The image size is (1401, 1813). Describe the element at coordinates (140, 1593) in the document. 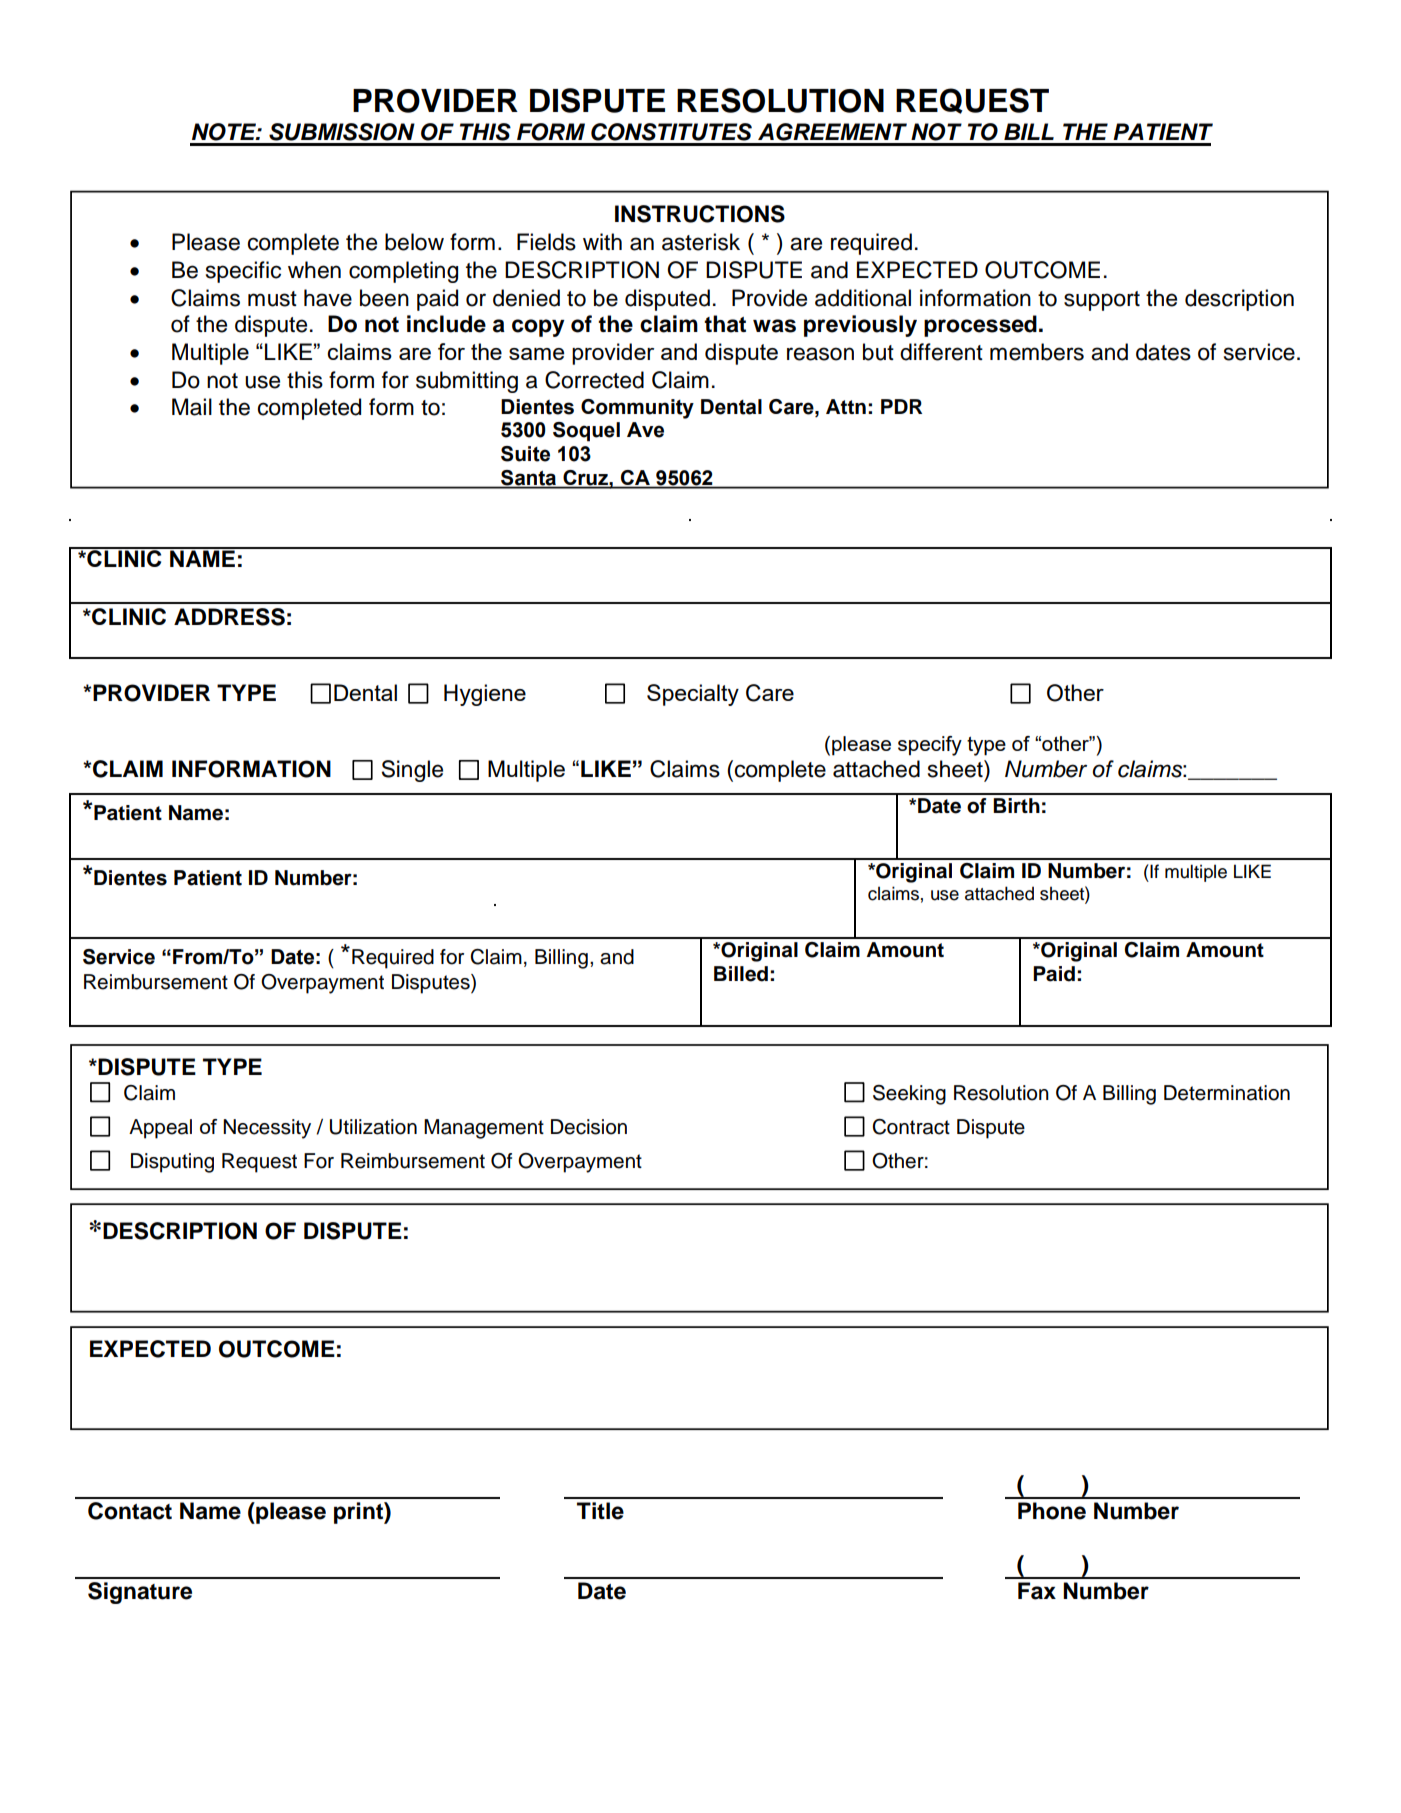

I see `Signature` at that location.
